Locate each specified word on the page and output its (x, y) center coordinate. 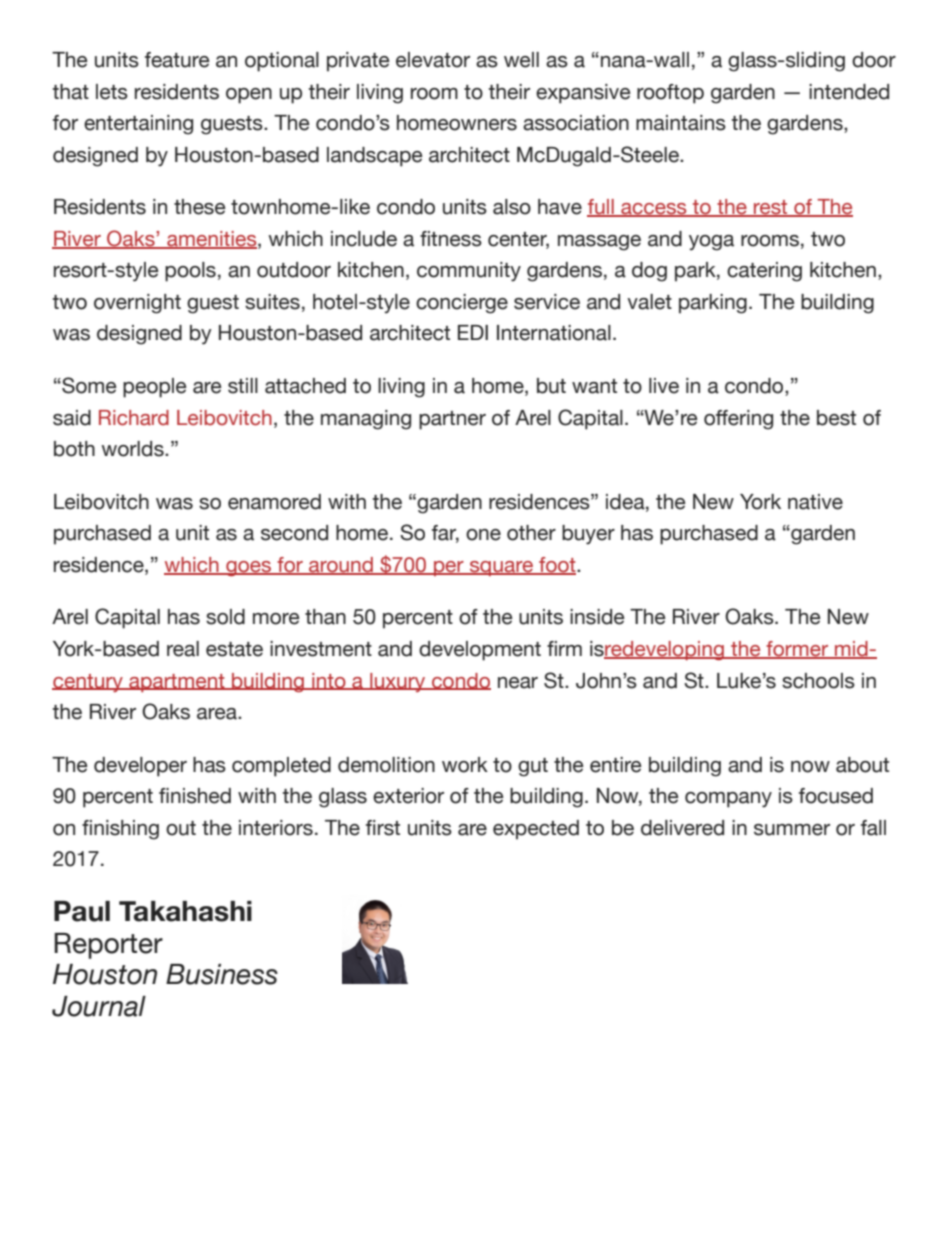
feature (177, 60)
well (521, 60)
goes (248, 568)
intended (849, 92)
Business (222, 974)
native (815, 502)
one (483, 535)
